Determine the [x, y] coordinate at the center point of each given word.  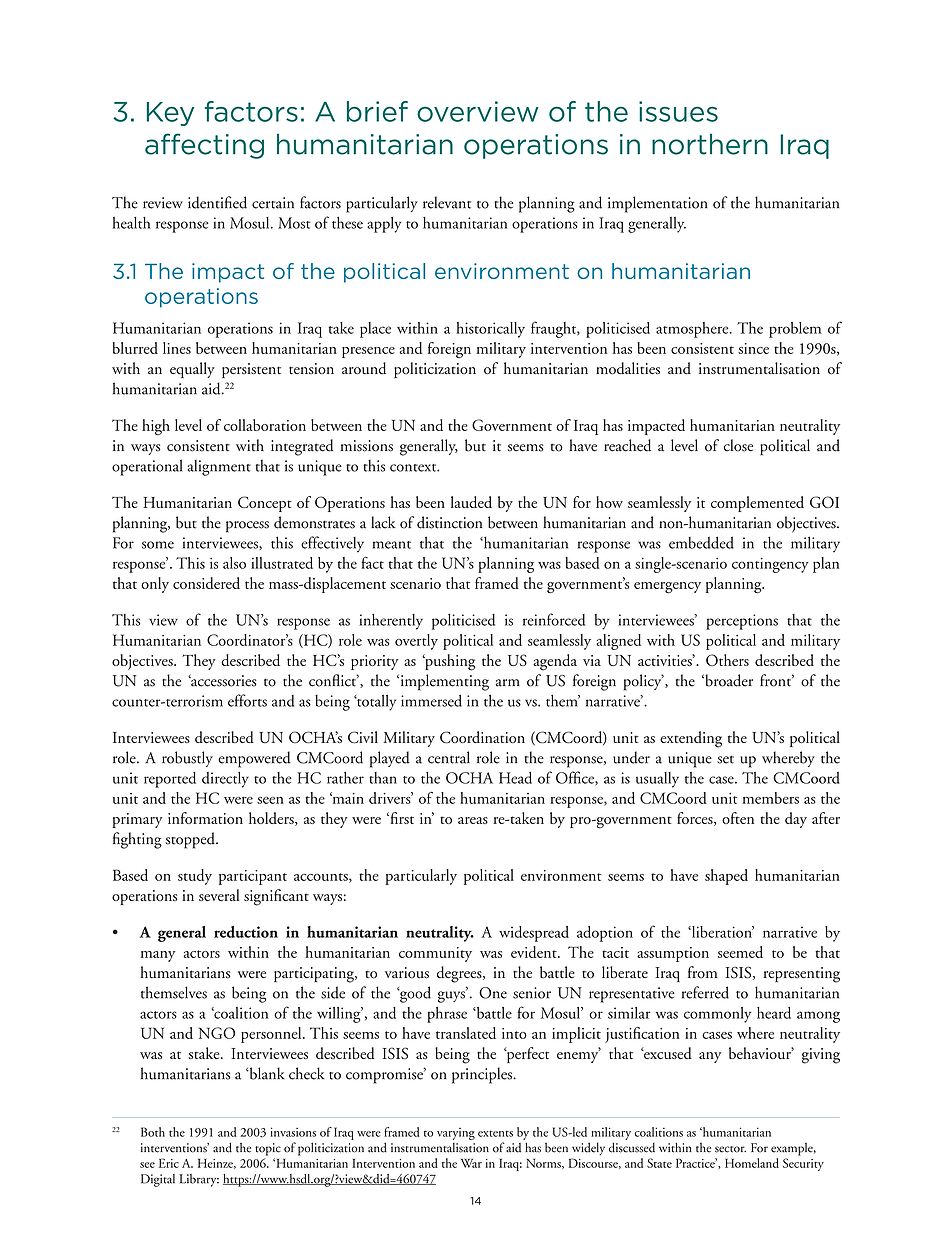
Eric [169, 1163]
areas [473, 820]
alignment [219, 467]
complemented [757, 504]
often [738, 818]
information [205, 818]
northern [710, 144]
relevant [447, 202]
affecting [204, 146]
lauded [471, 502]
